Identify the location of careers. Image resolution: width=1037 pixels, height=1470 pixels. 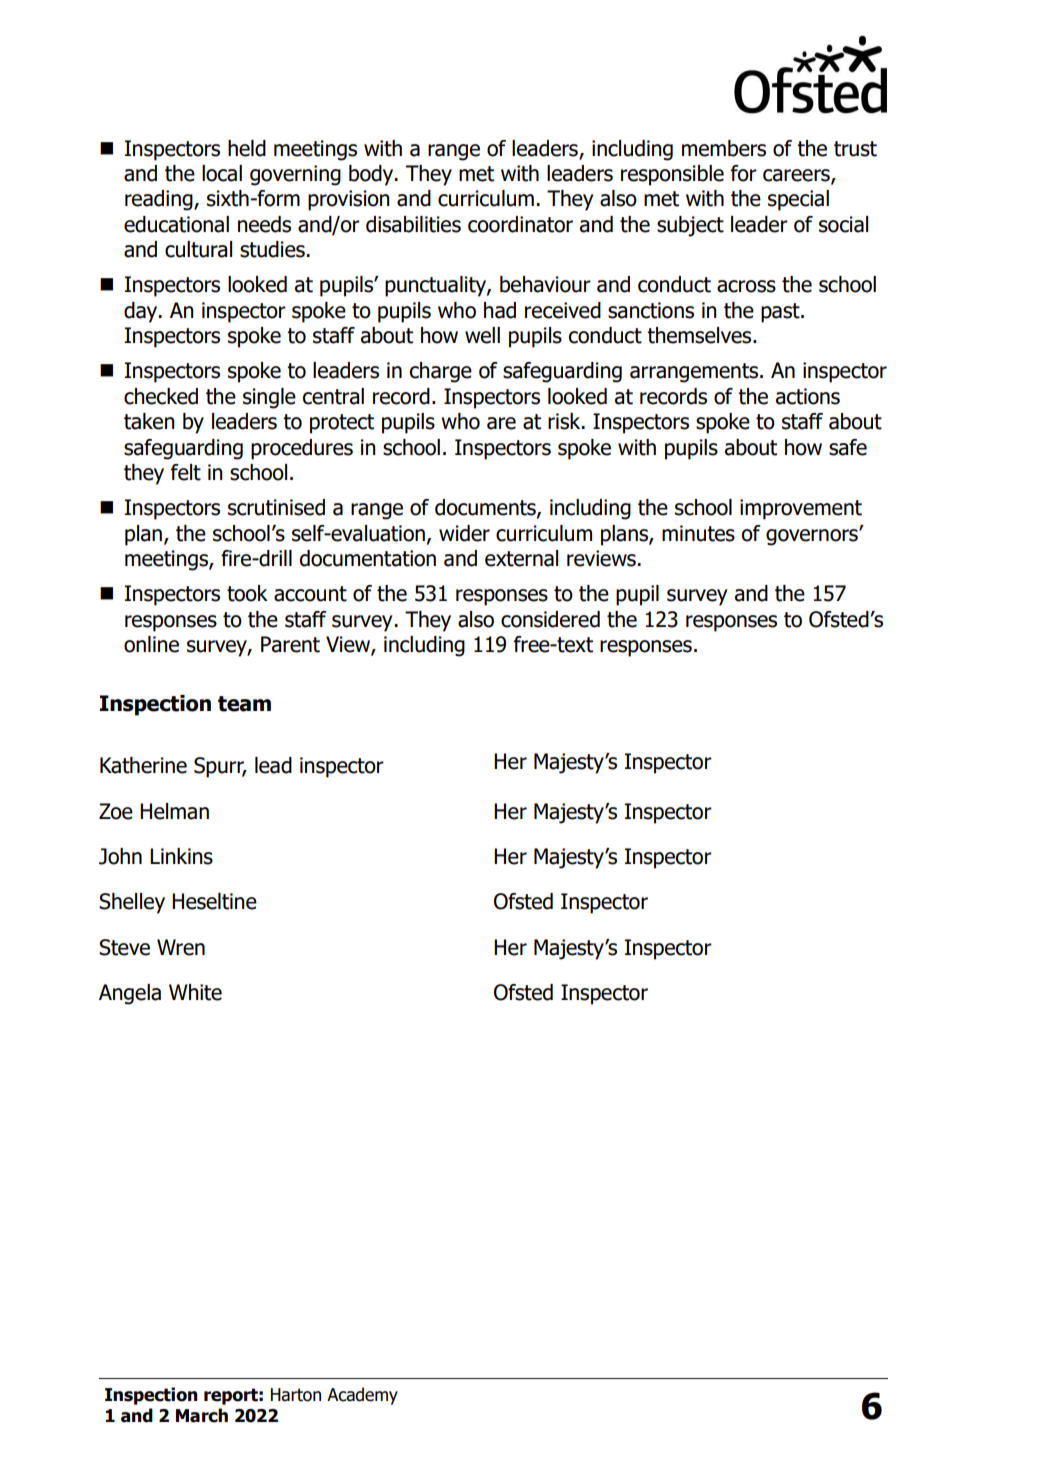
(797, 176).
